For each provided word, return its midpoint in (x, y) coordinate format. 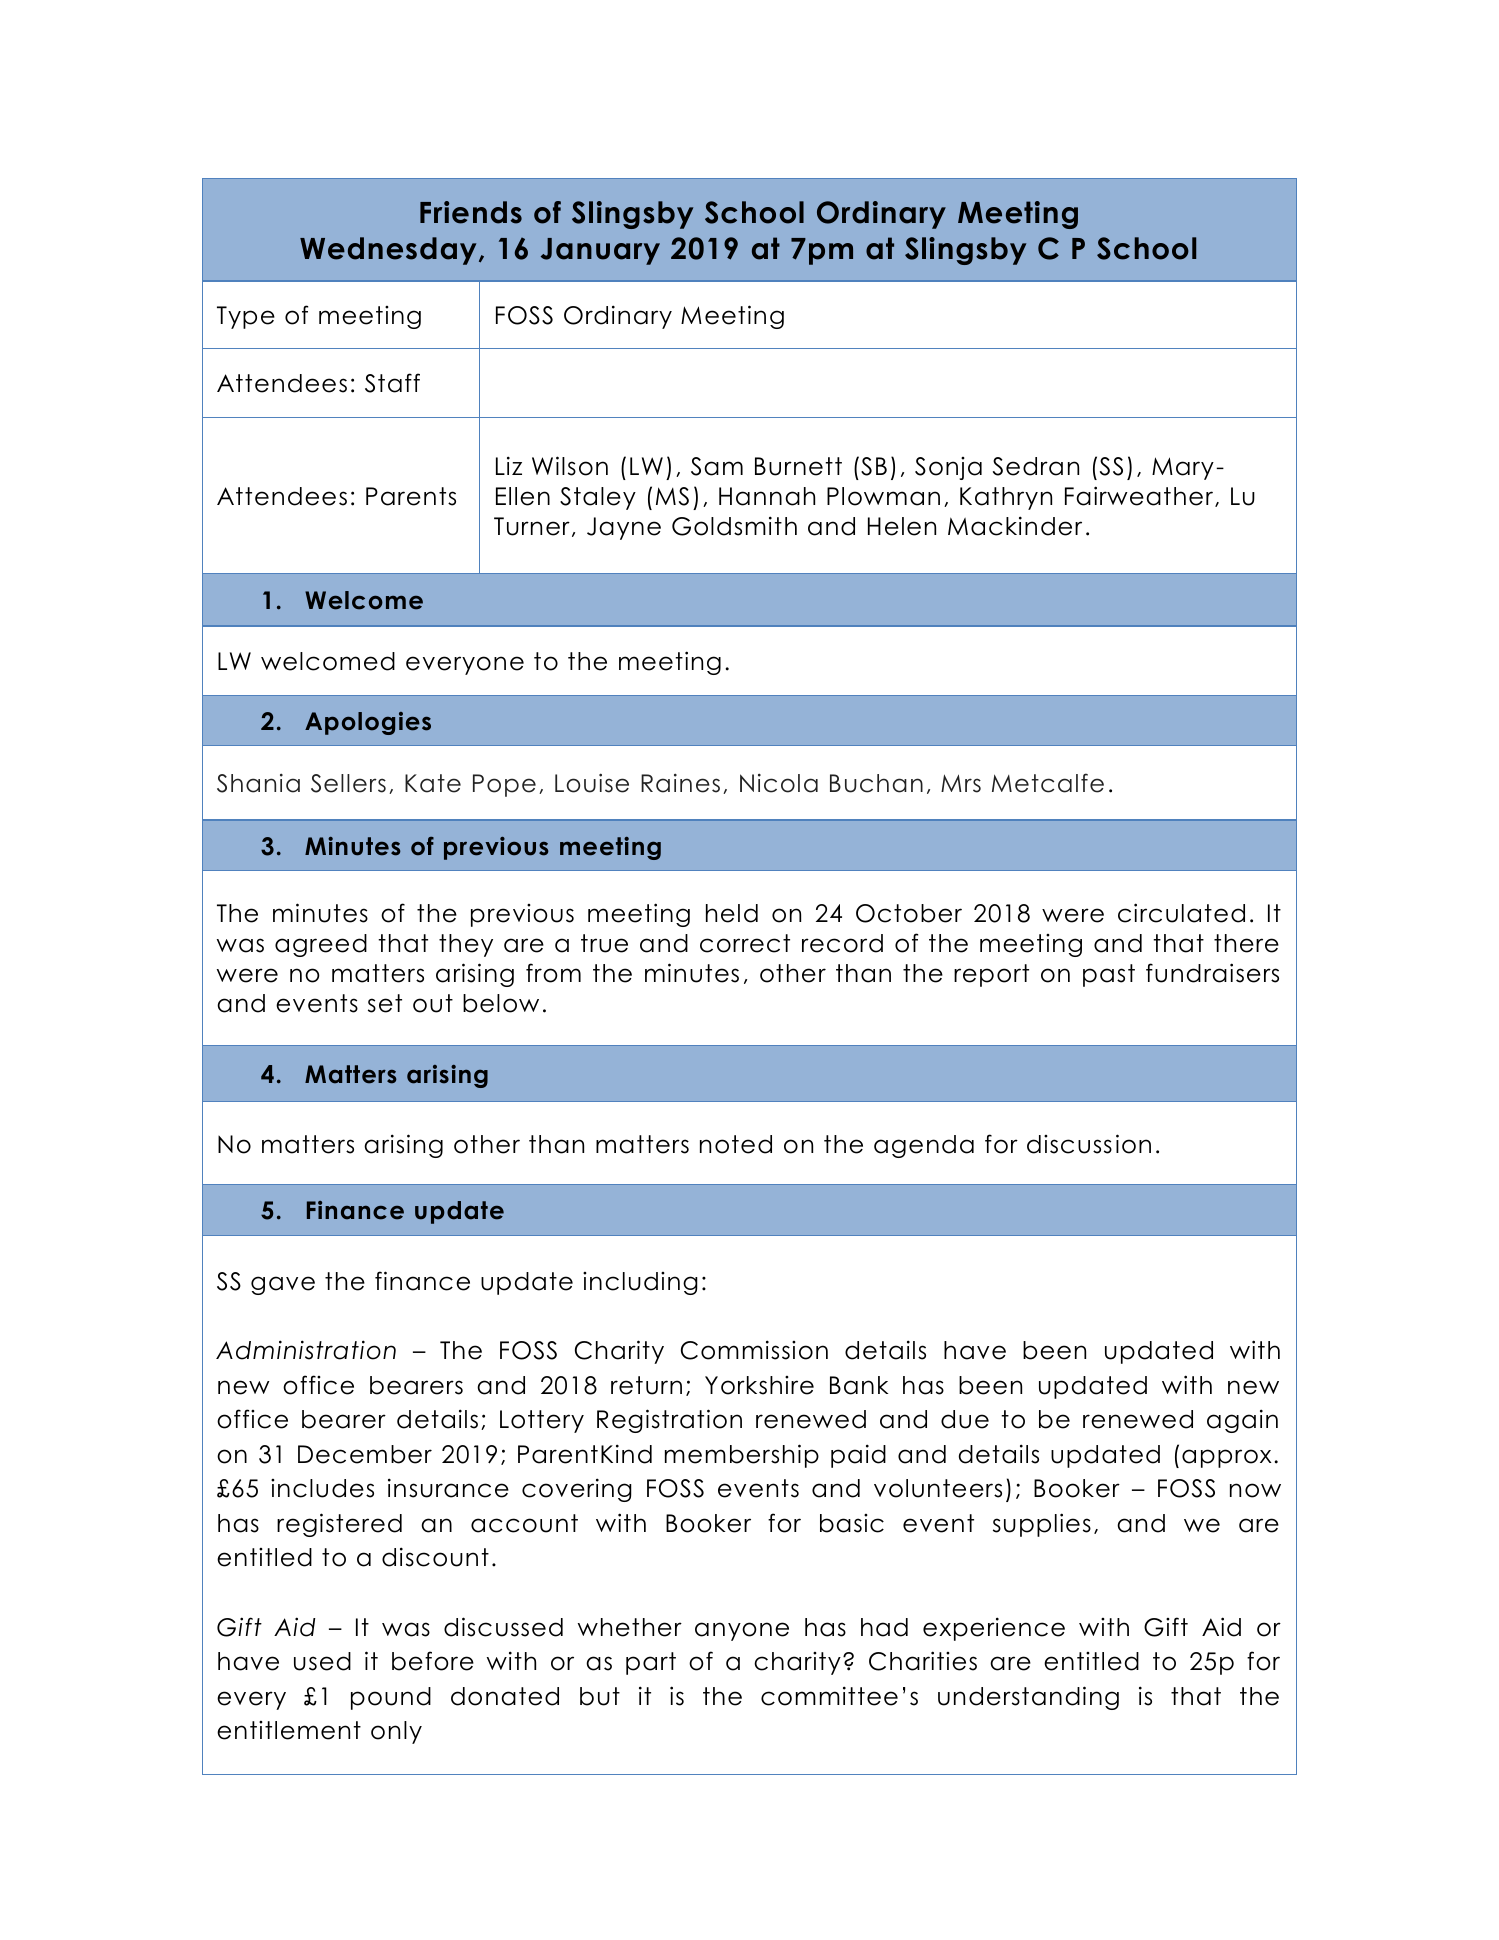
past (1109, 975)
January (600, 251)
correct (745, 943)
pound (391, 1698)
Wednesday (388, 251)
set (385, 1003)
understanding (1028, 1698)
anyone (742, 1631)
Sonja (948, 468)
